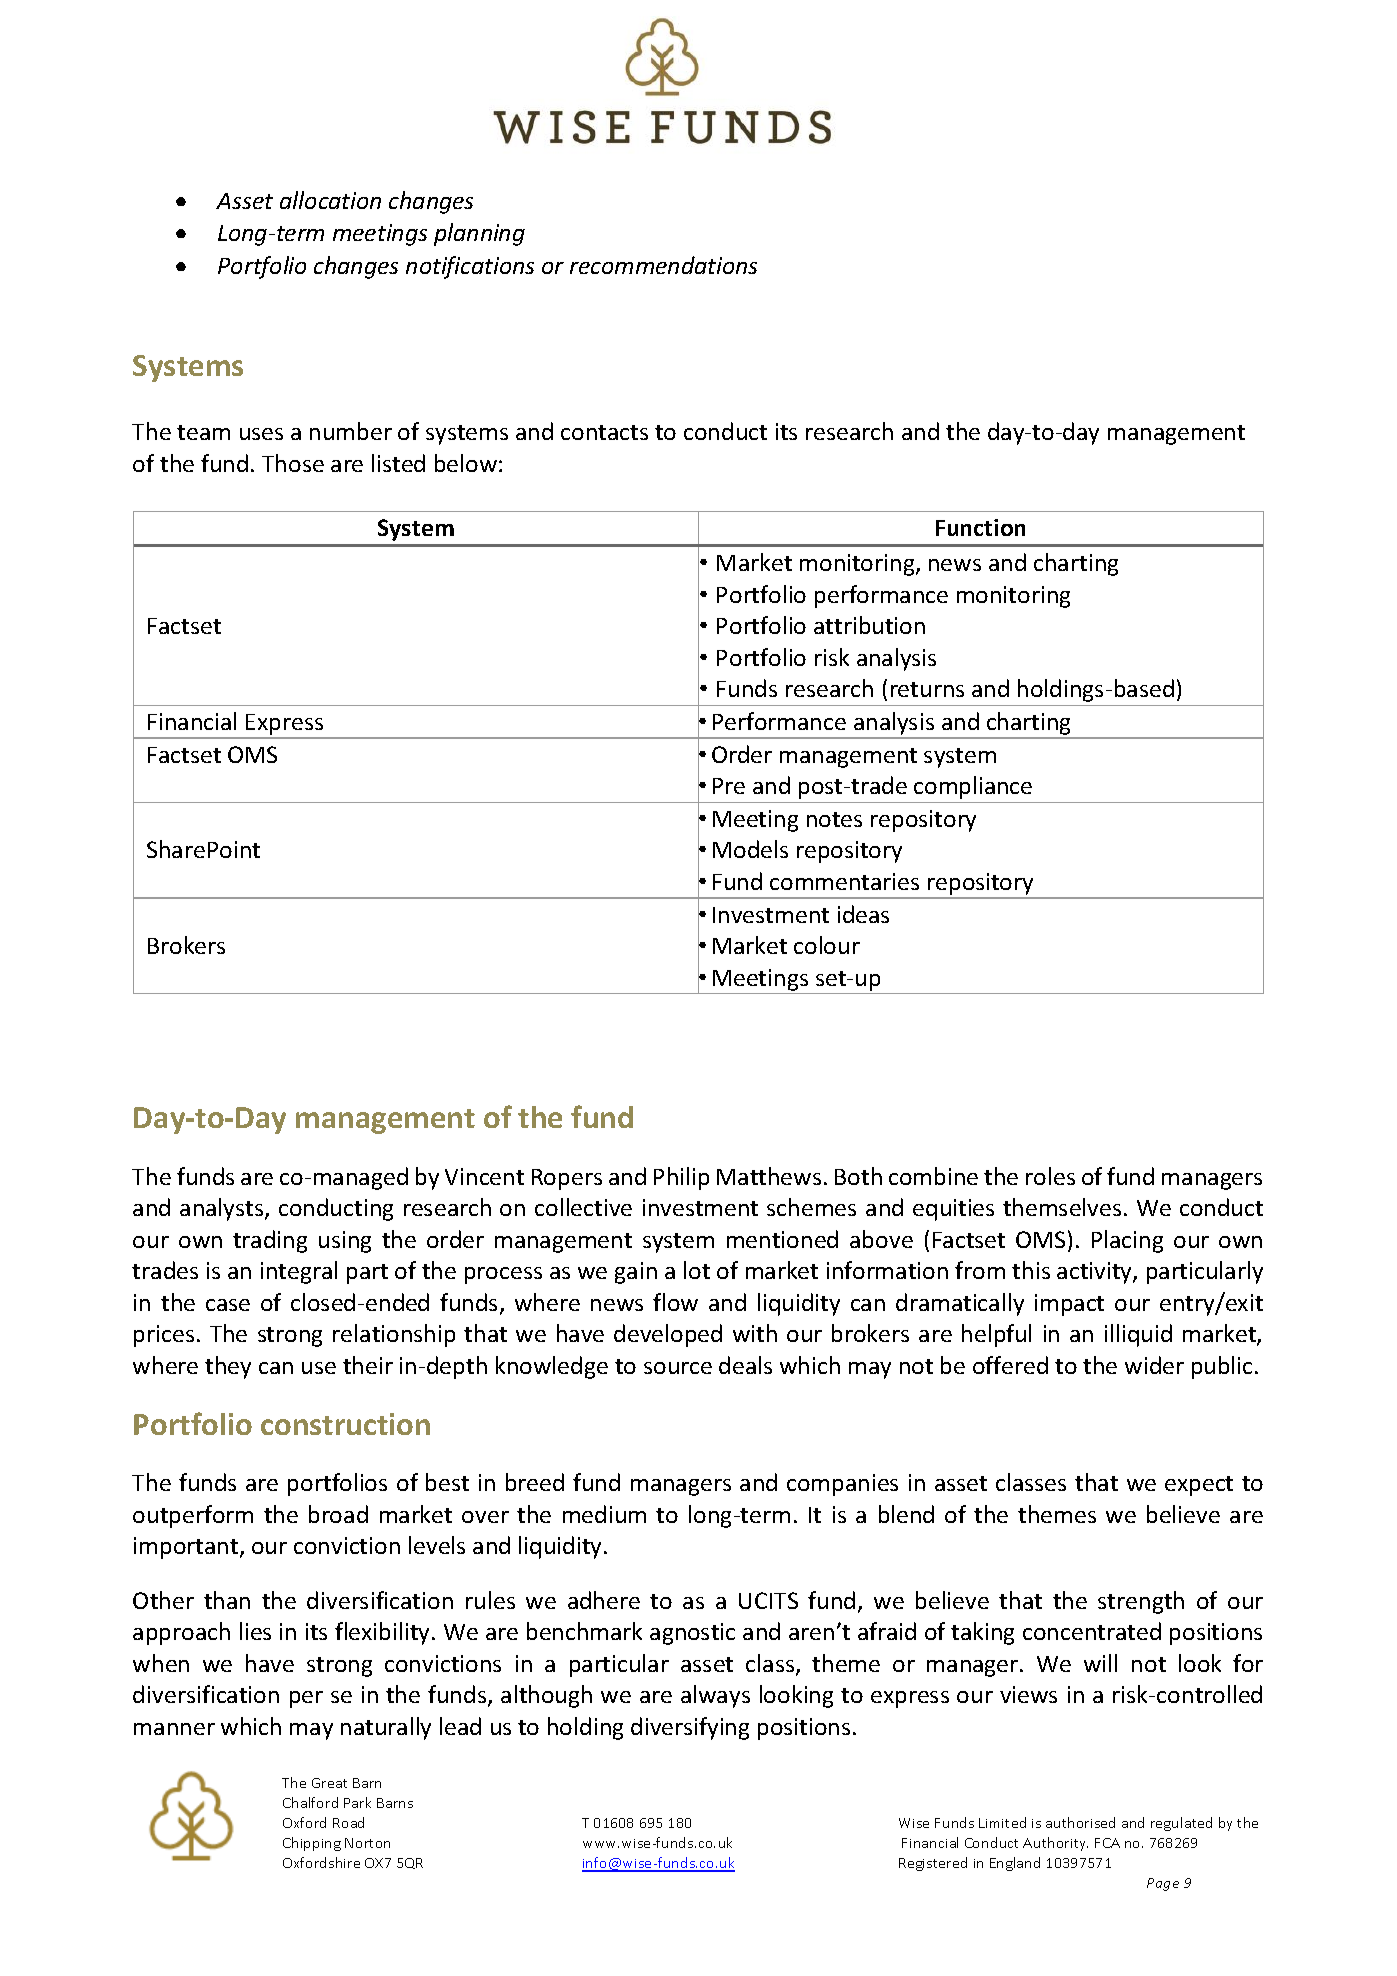 The width and height of the image is (1397, 1976). What do you see at coordinates (330, 200) in the image?
I see `allocation` at bounding box center [330, 200].
